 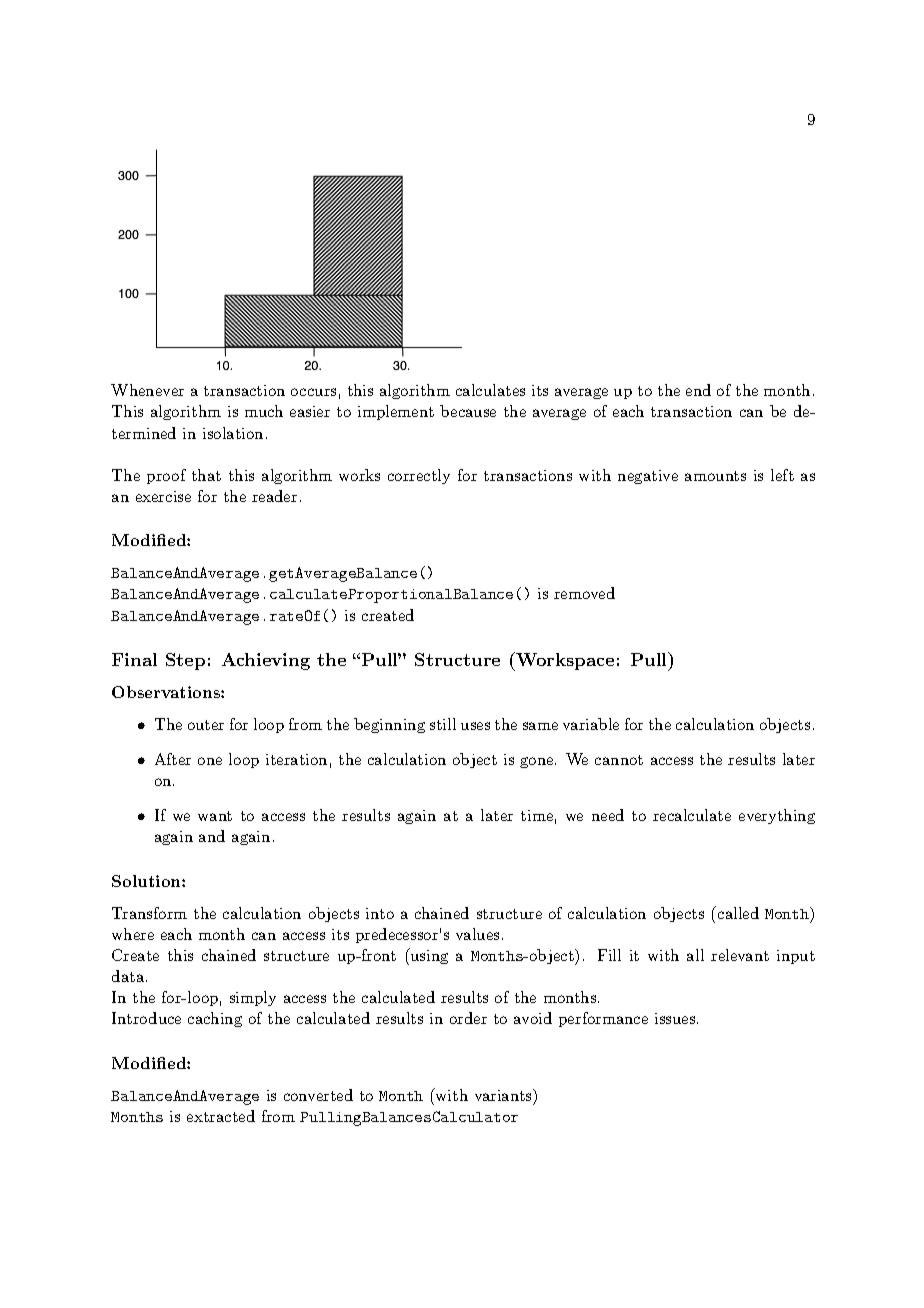 I want to click on cannot, so click(x=619, y=760).
